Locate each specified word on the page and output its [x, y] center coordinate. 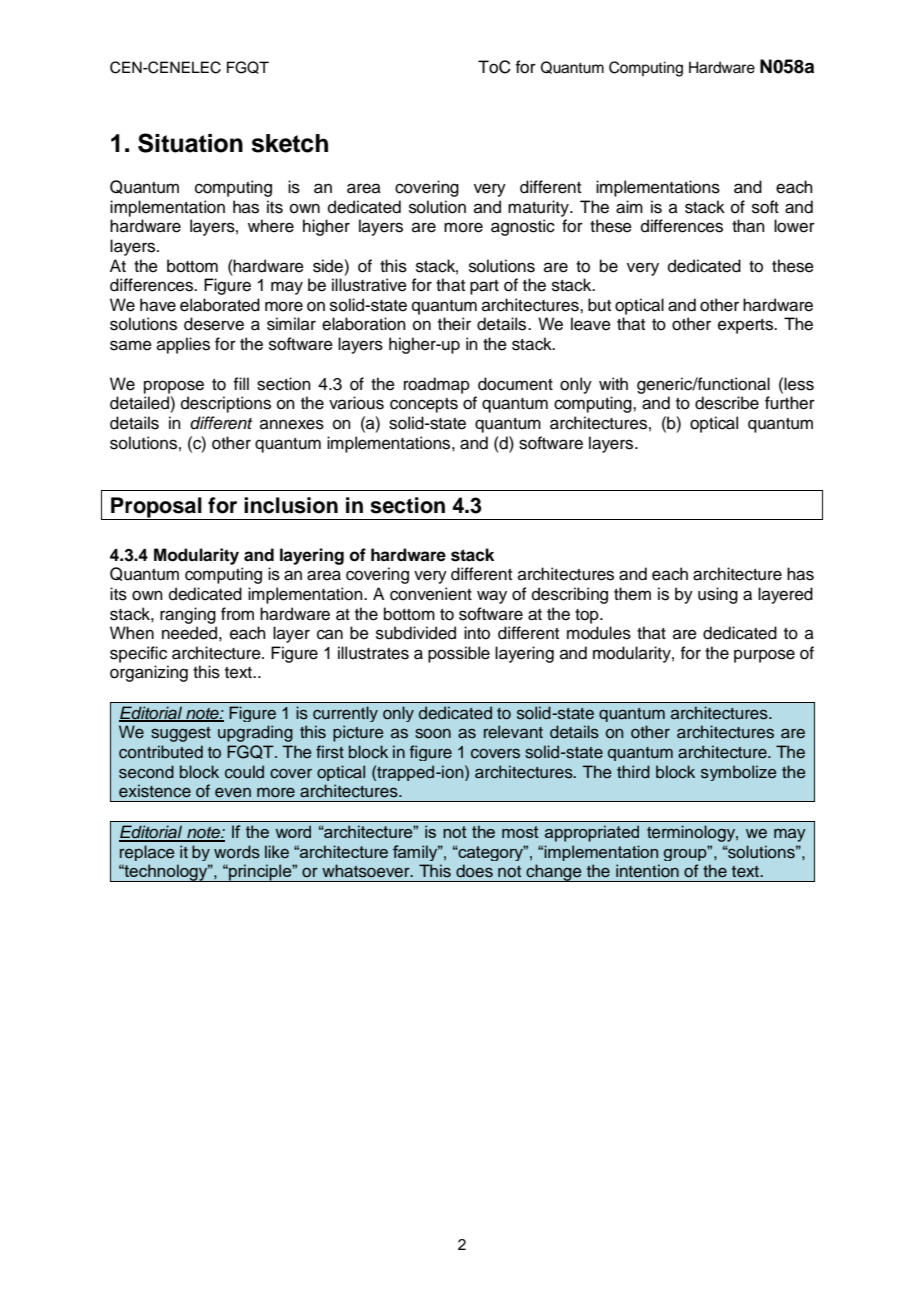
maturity [539, 208]
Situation [190, 143]
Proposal [156, 508]
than [748, 226]
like [277, 852]
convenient [431, 594]
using [718, 595]
